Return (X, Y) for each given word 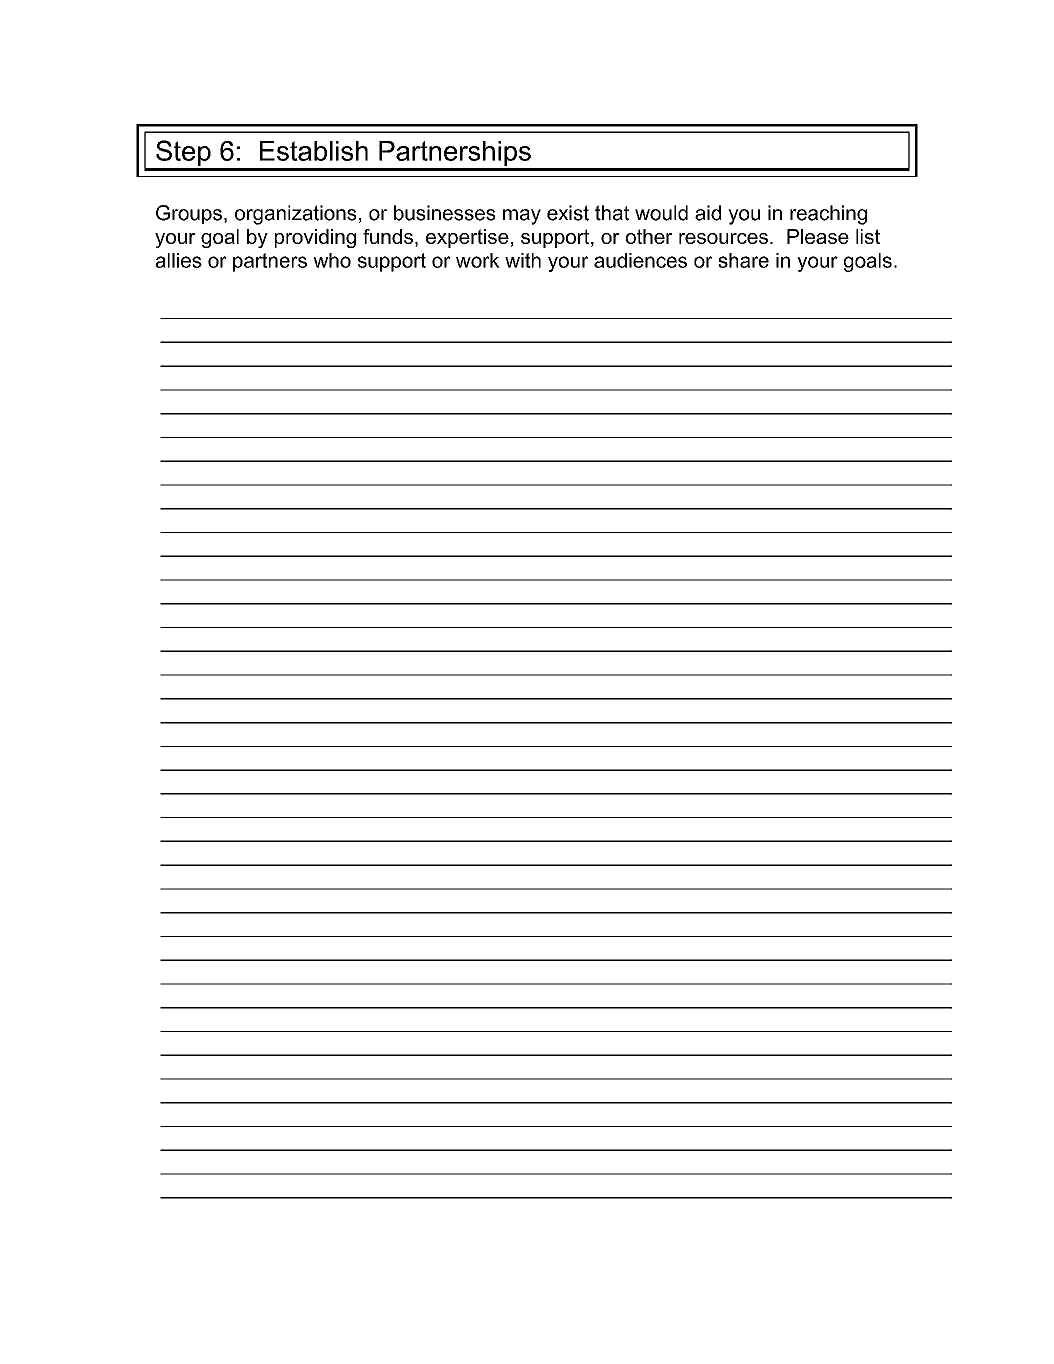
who (332, 260)
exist (568, 213)
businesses (445, 213)
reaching (828, 215)
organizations (296, 215)
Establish (314, 151)
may (522, 217)
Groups (189, 214)
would (661, 213)
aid (708, 213)
